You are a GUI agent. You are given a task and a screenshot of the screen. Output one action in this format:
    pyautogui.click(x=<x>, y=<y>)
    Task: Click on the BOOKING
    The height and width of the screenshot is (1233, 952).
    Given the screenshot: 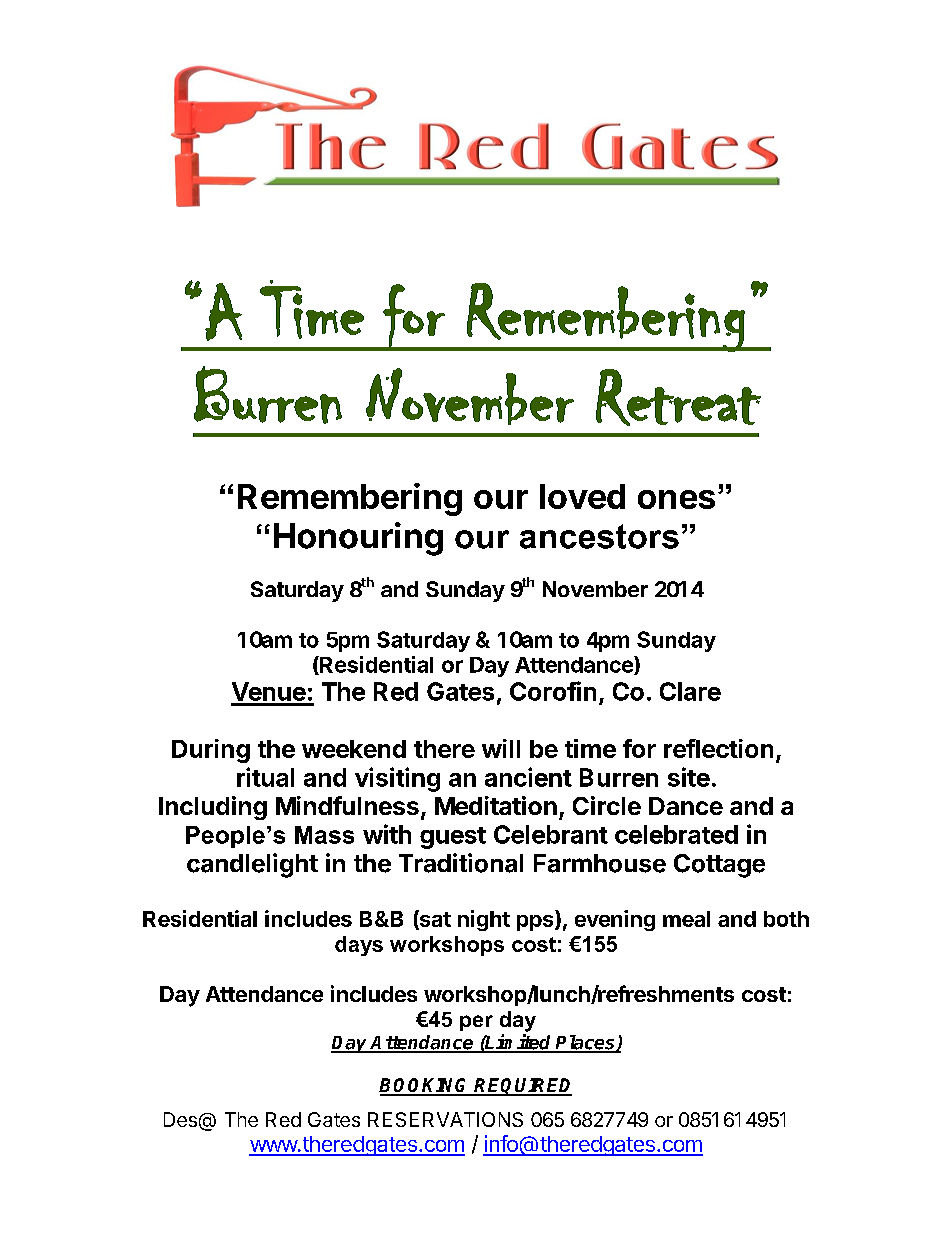 What is the action you would take?
    pyautogui.click(x=425, y=1086)
